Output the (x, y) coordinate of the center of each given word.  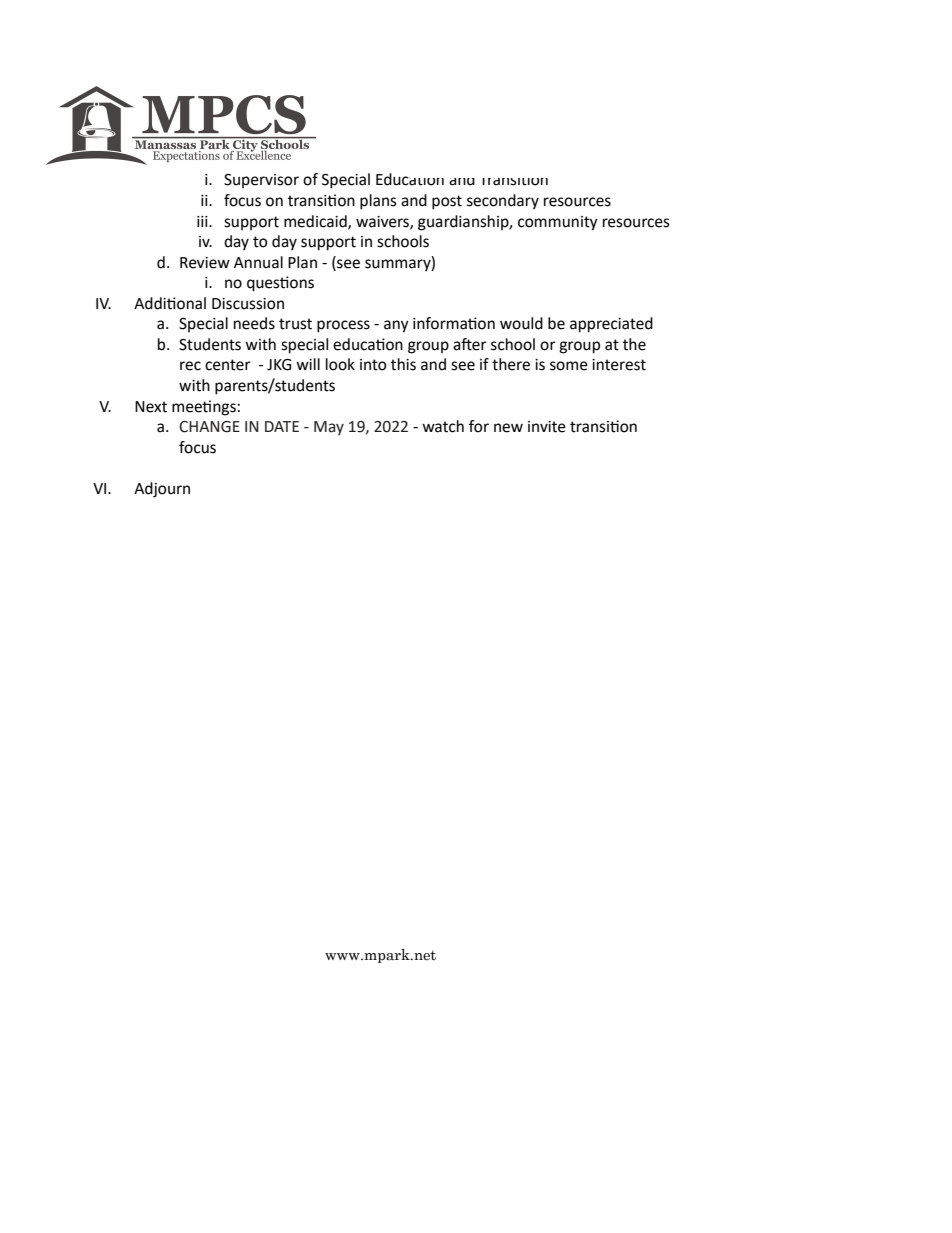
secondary (503, 202)
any (396, 326)
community (558, 223)
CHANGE (209, 427)
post (447, 202)
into (373, 365)
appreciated (611, 325)
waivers (383, 222)
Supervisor (261, 181)
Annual (258, 262)
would (521, 323)
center (228, 365)
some (569, 366)
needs (254, 323)
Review (205, 263)
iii (203, 221)
